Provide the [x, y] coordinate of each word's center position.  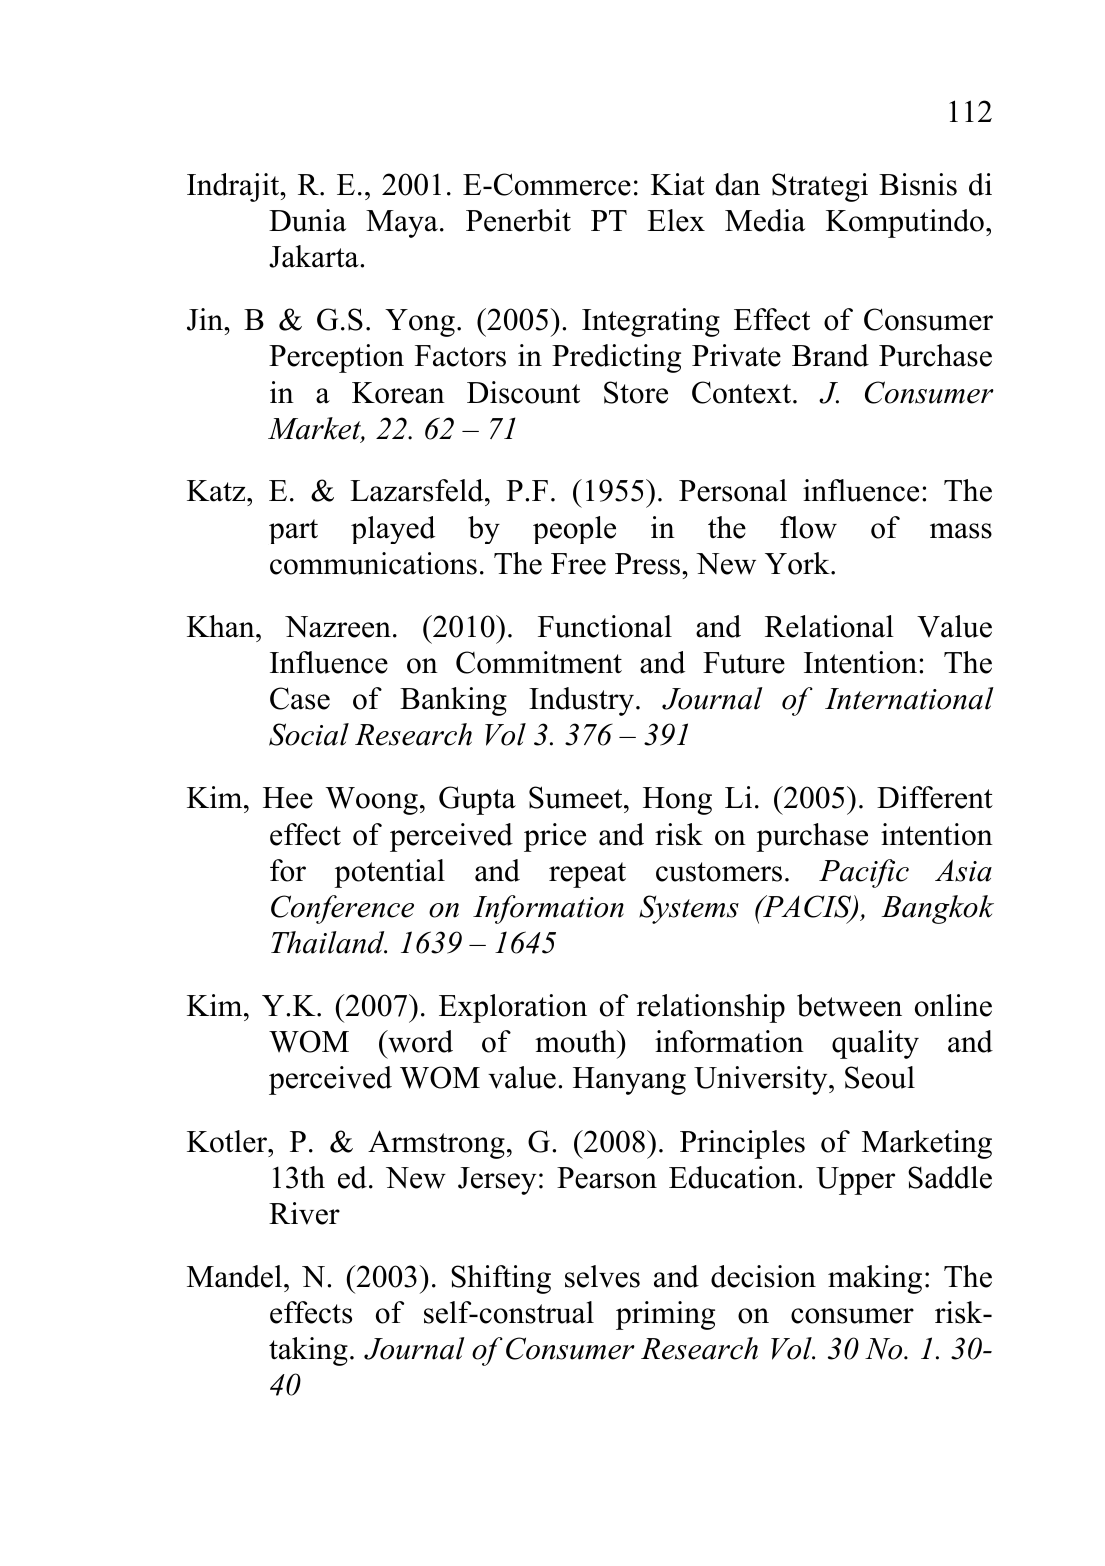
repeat [587, 875]
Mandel [236, 1276]
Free [578, 564]
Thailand [329, 942]
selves [602, 1276]
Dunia [307, 220]
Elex [676, 220]
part [293, 531]
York [798, 563]
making [875, 1279]
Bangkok [937, 909]
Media [765, 220]
